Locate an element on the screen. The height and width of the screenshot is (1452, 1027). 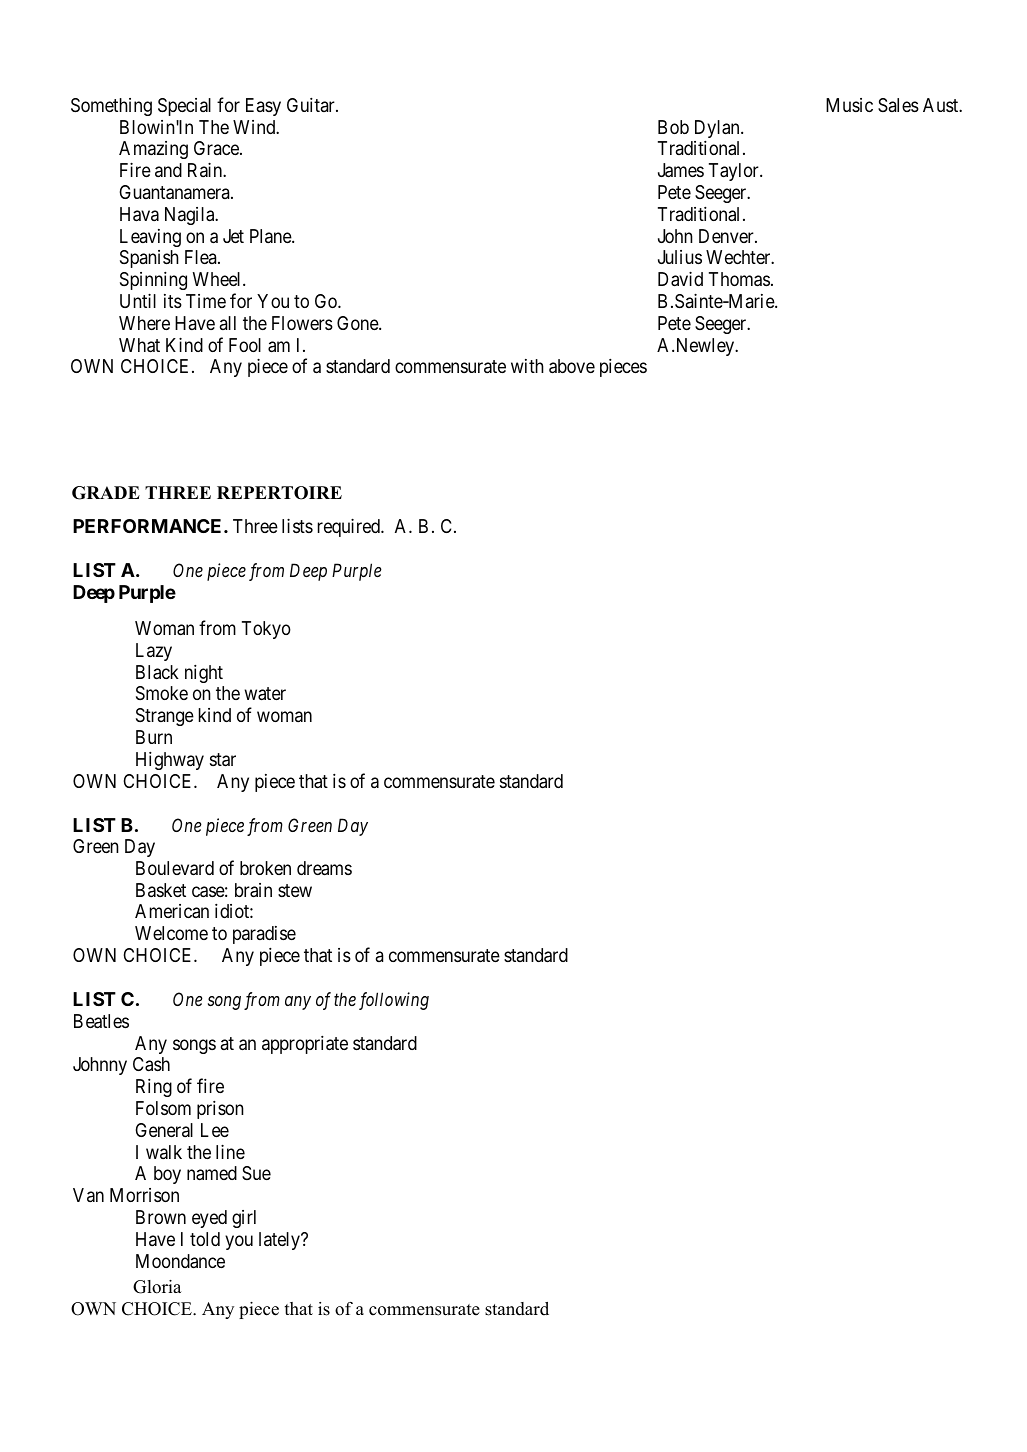
Grace is located at coordinates (217, 148).
